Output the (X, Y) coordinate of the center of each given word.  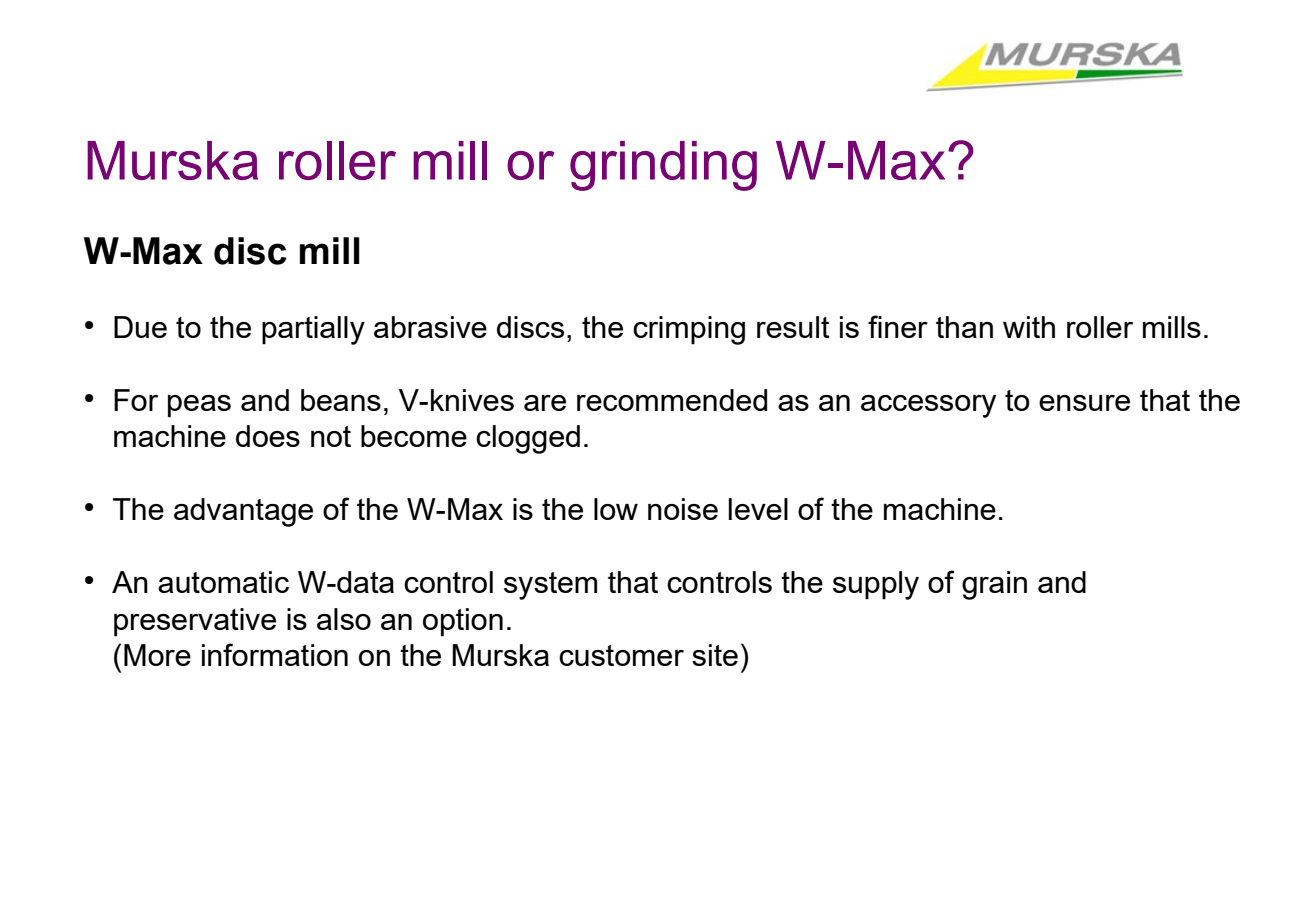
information (275, 654)
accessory (928, 406)
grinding (663, 166)
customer (621, 655)
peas (199, 406)
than (964, 327)
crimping (689, 330)
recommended (672, 400)
